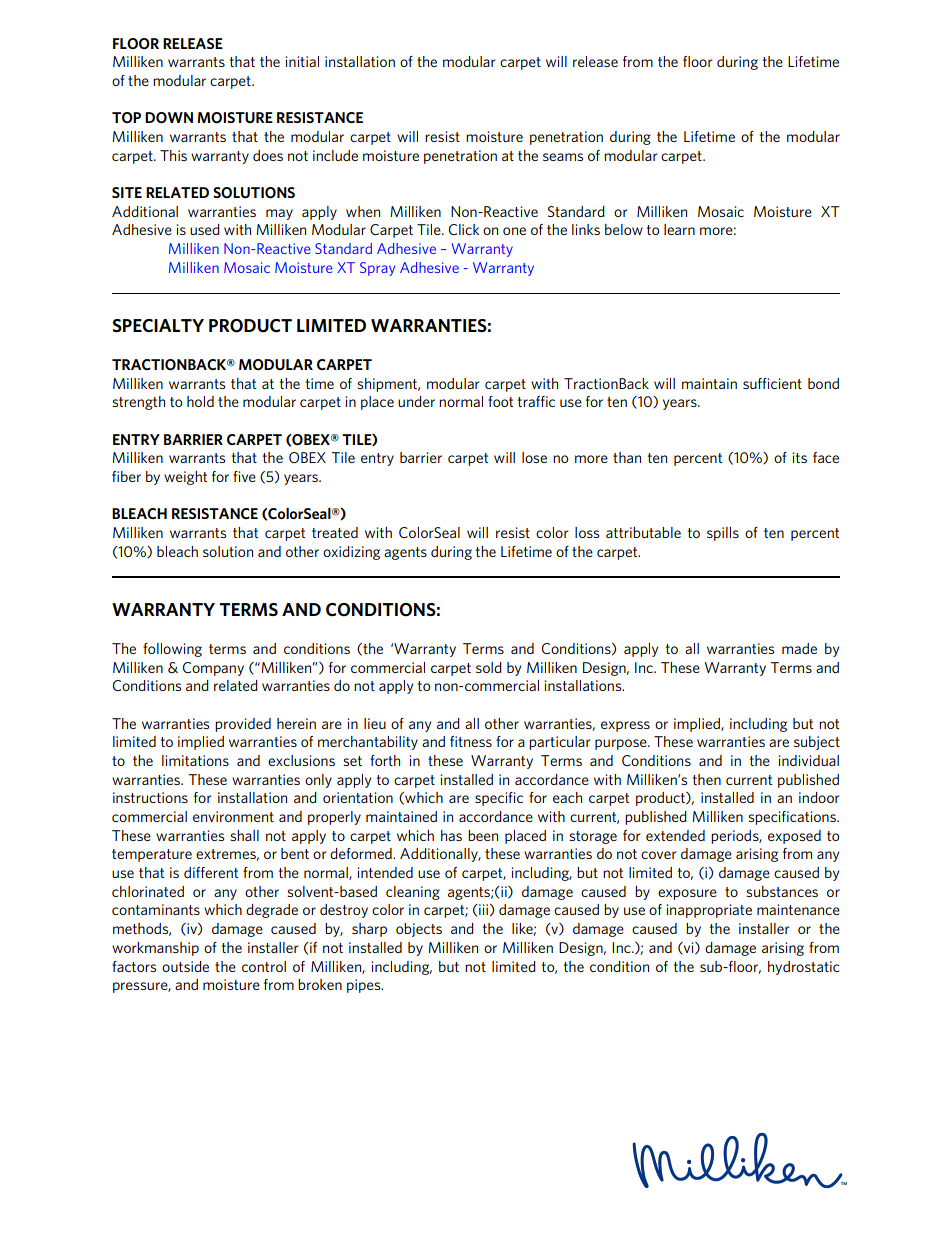 This image has width=952, height=1233. Describe the element at coordinates (563, 157) in the image. I see `seams` at that location.
